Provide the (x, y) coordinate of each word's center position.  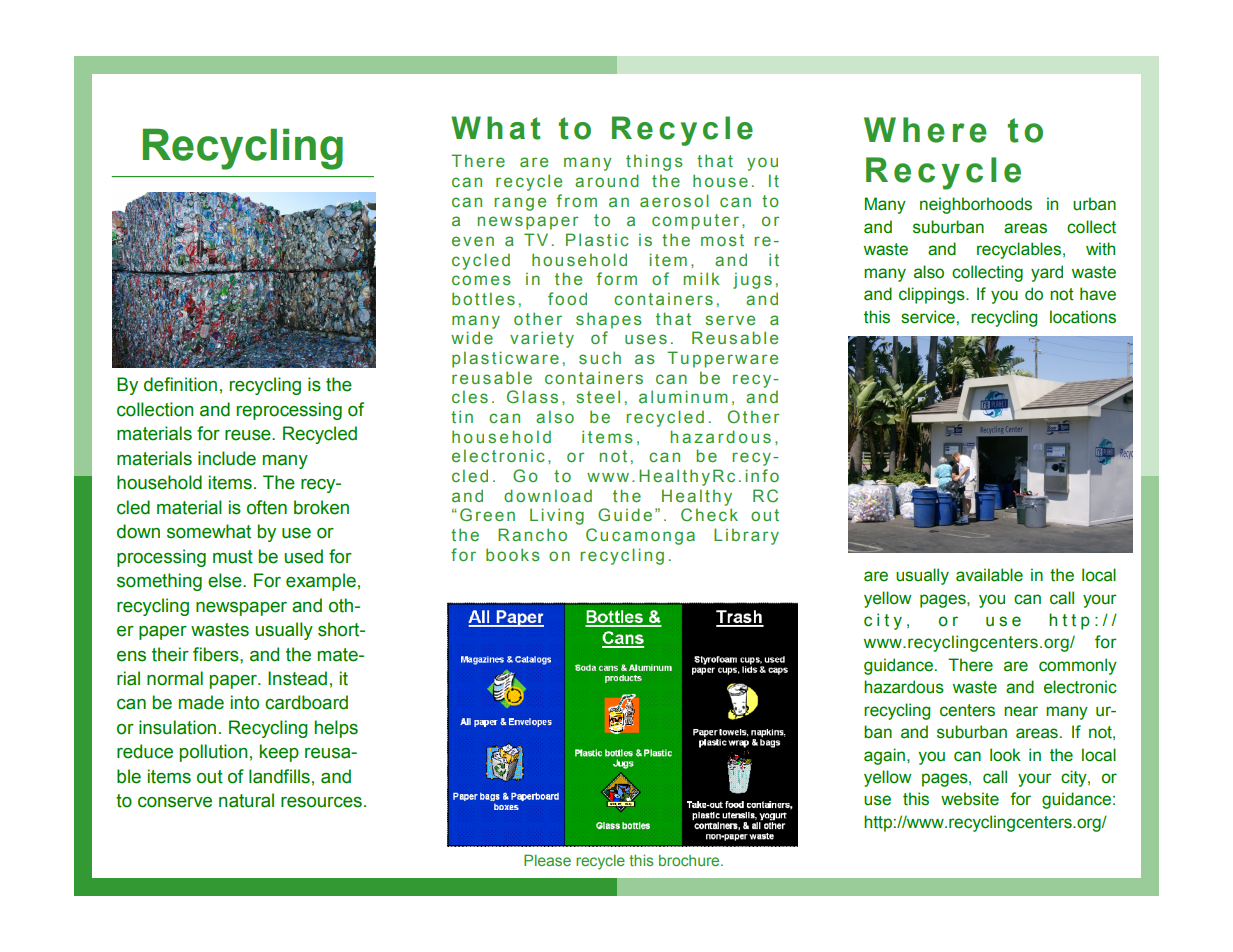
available (989, 575)
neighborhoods (976, 205)
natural (246, 800)
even (473, 241)
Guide (625, 514)
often (267, 507)
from (577, 200)
